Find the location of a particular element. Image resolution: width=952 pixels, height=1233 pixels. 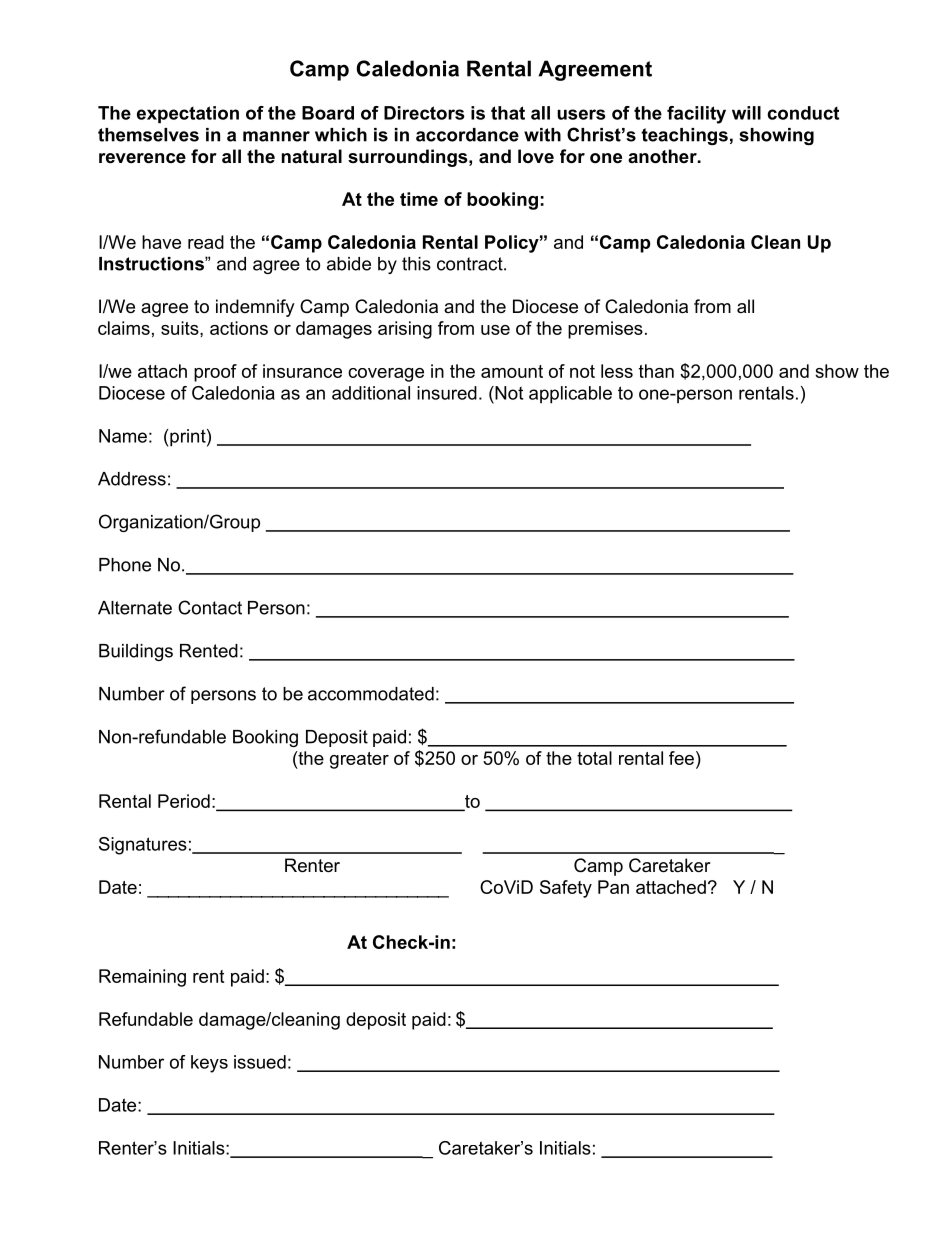

issued is located at coordinates (260, 1062).
